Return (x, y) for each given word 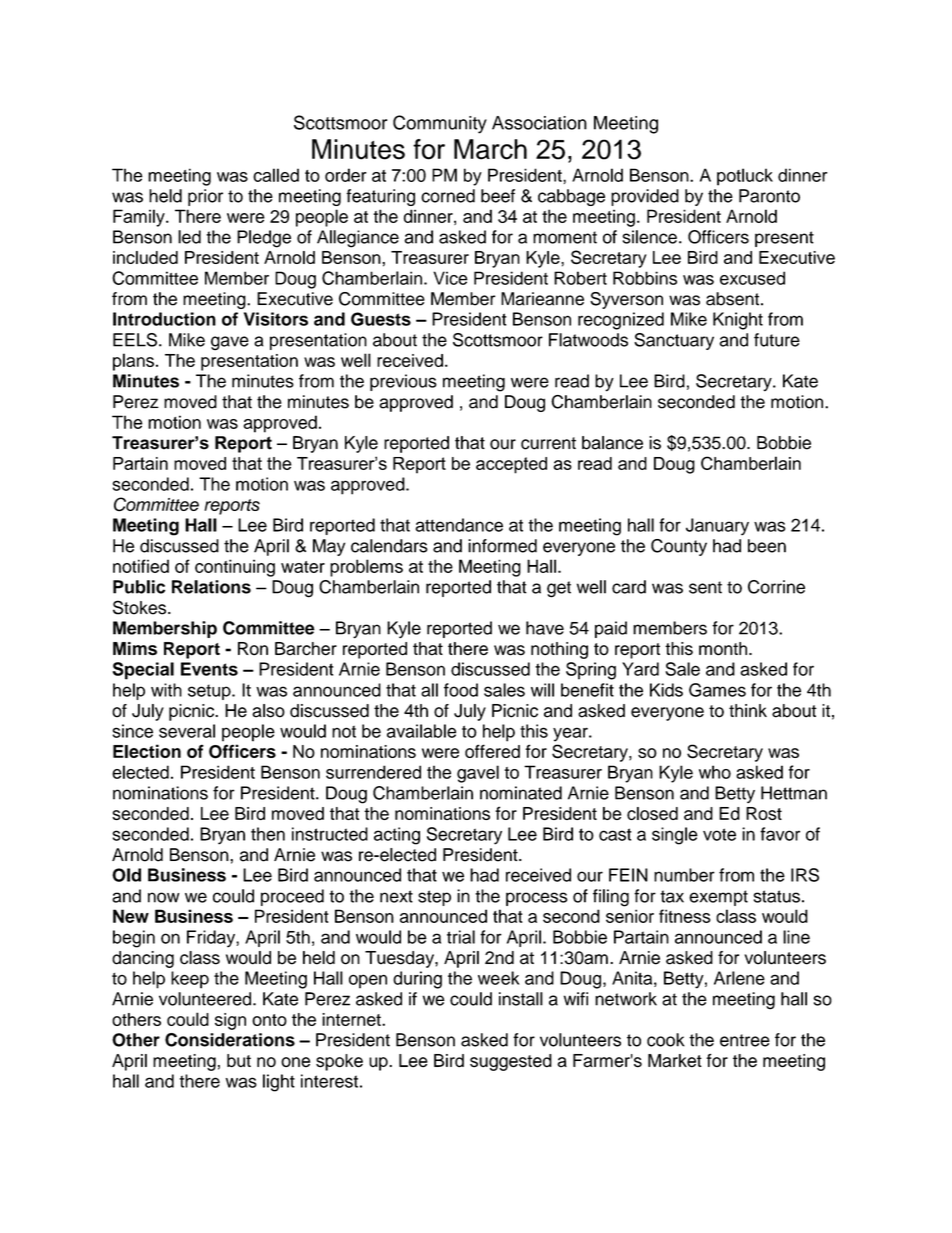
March (490, 149)
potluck (745, 177)
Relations (211, 587)
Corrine (776, 587)
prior (205, 197)
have (545, 628)
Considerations (230, 1040)
